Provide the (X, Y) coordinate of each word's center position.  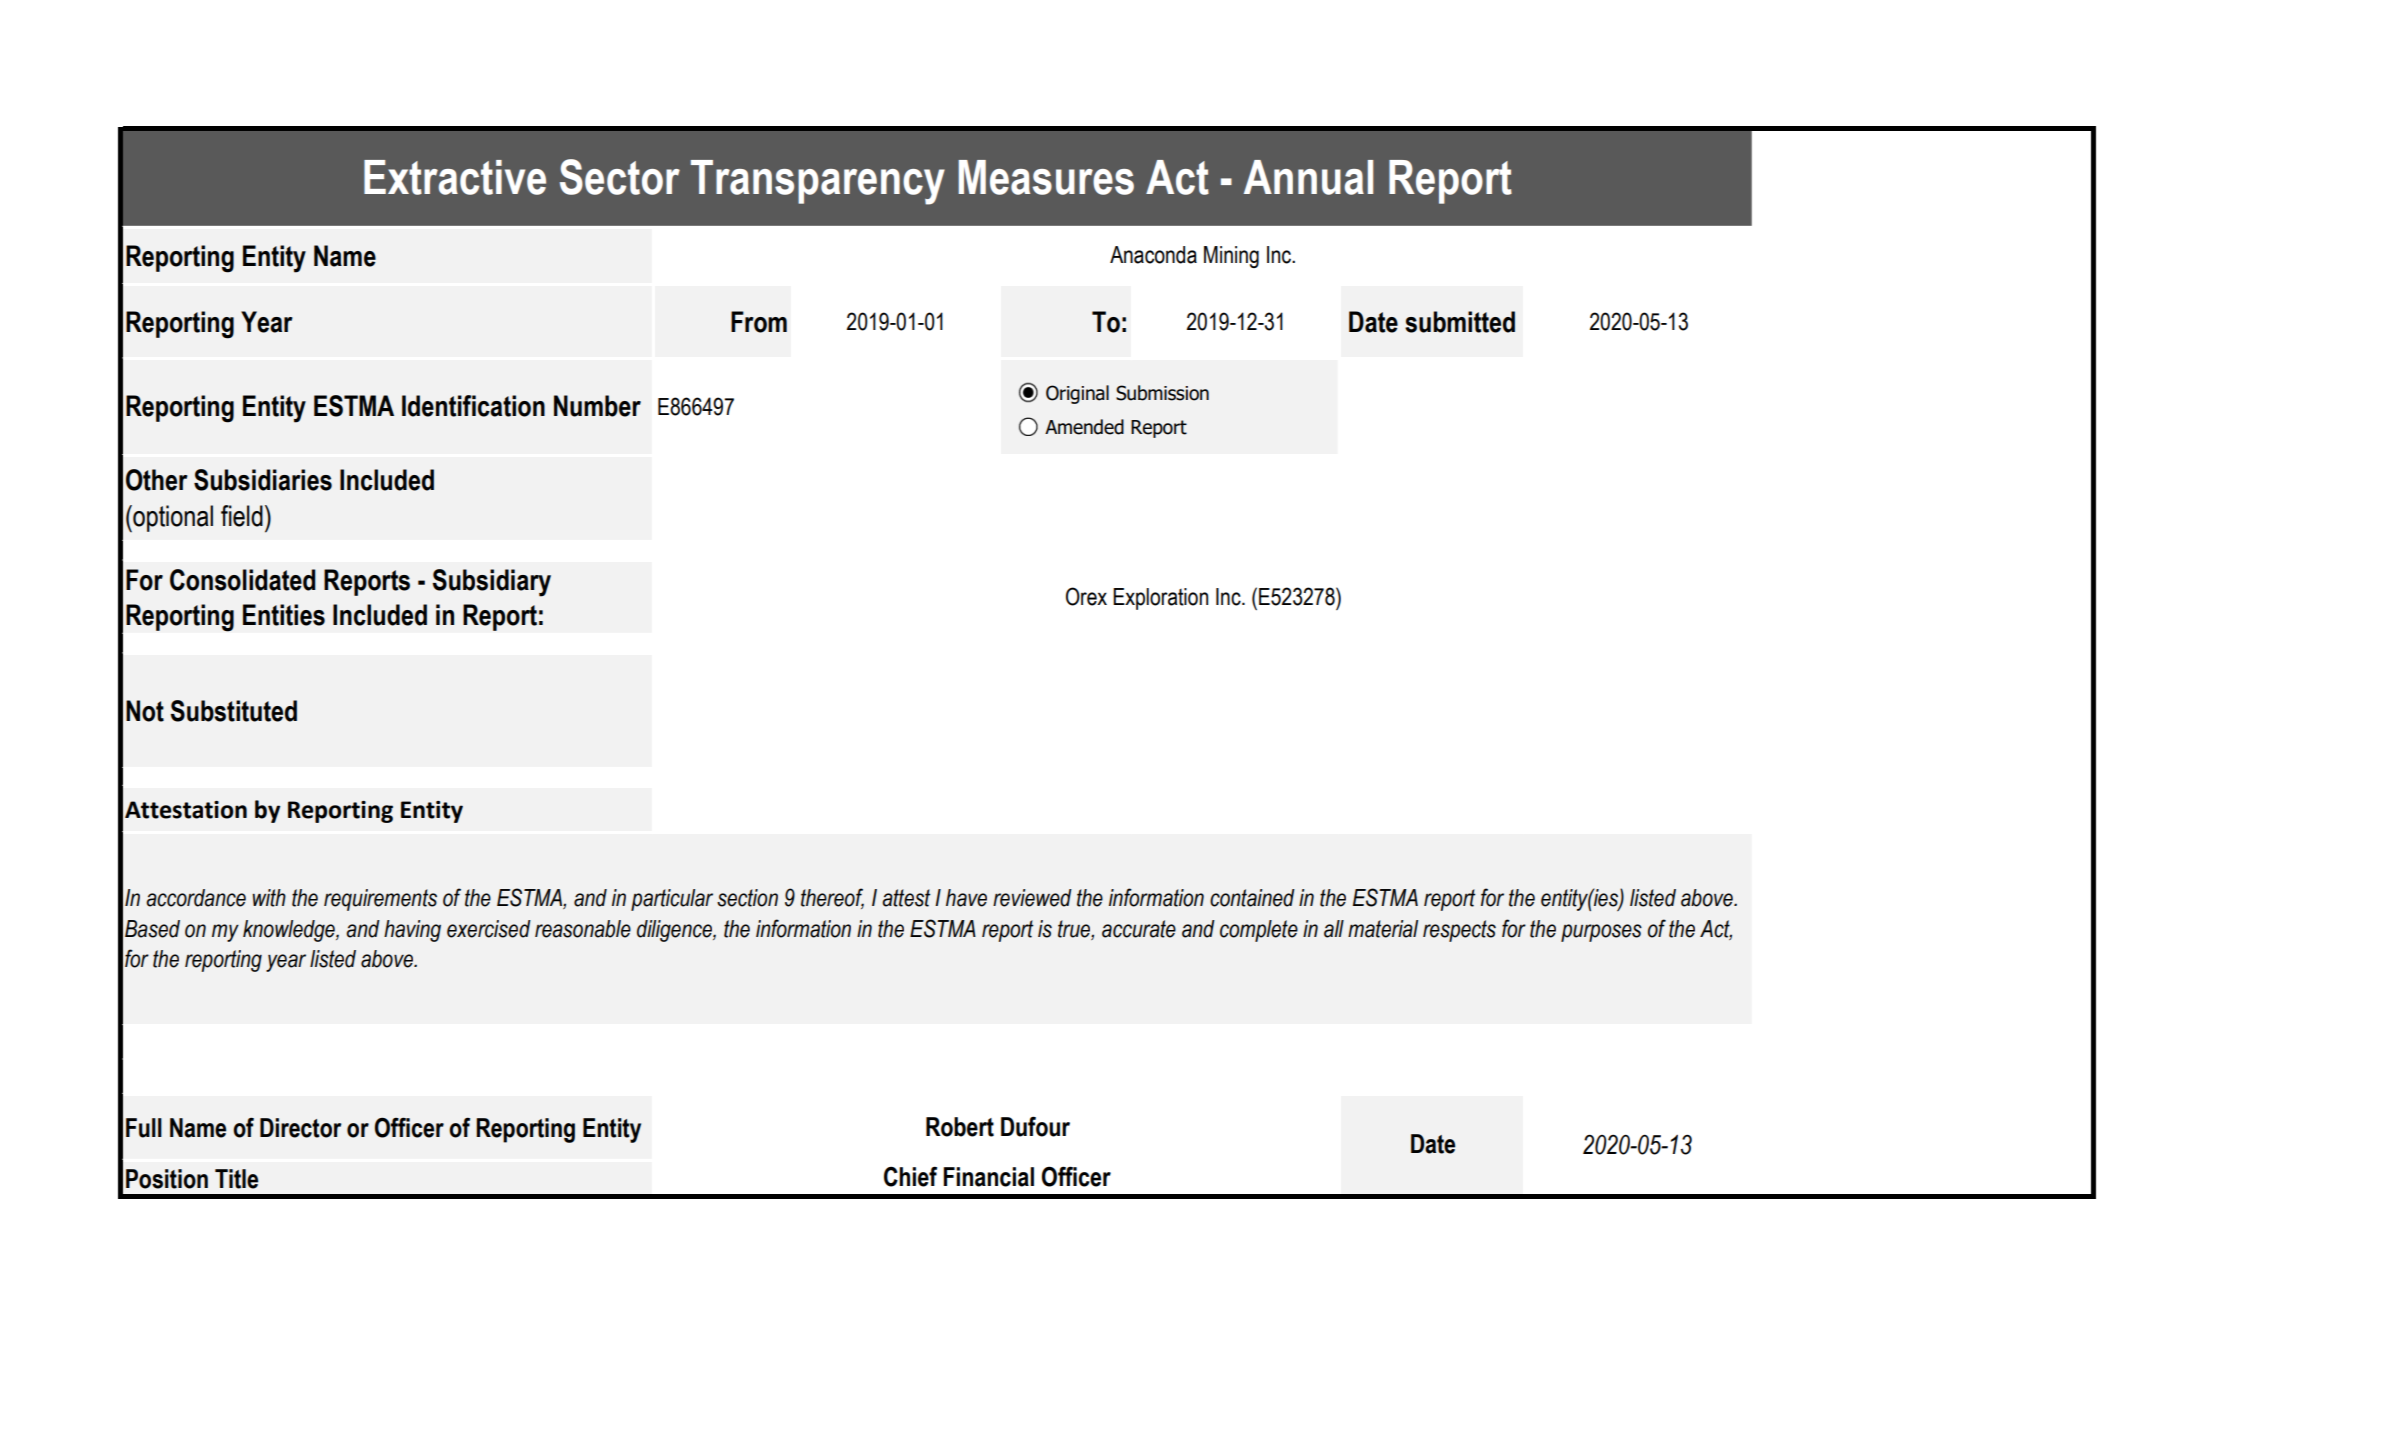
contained (1252, 898)
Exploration (1160, 599)
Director (300, 1128)
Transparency (818, 182)
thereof (832, 898)
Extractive (455, 177)
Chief (910, 1176)
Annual (1308, 177)
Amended (1084, 427)
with (269, 898)
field (242, 516)
